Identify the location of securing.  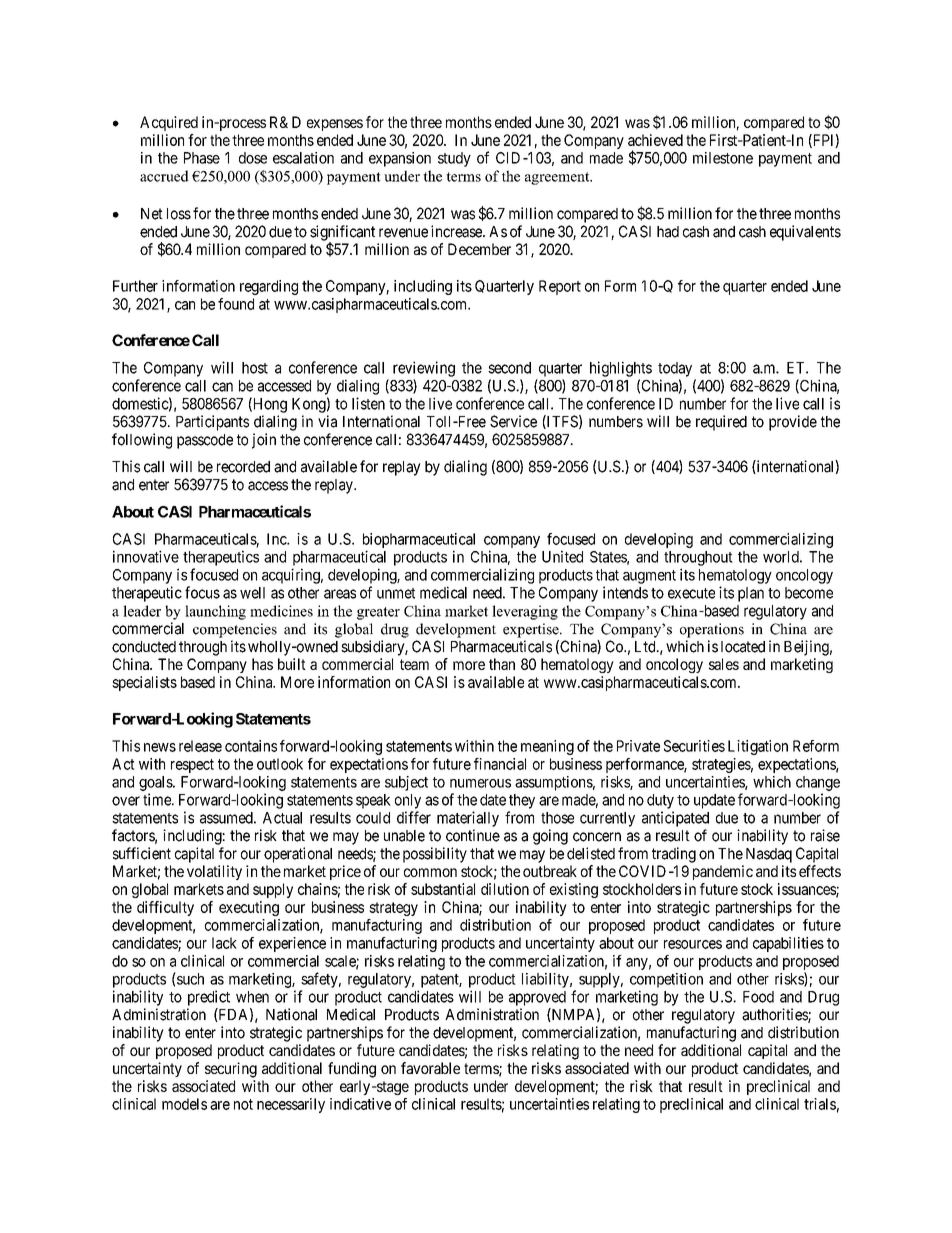
(231, 1070).
